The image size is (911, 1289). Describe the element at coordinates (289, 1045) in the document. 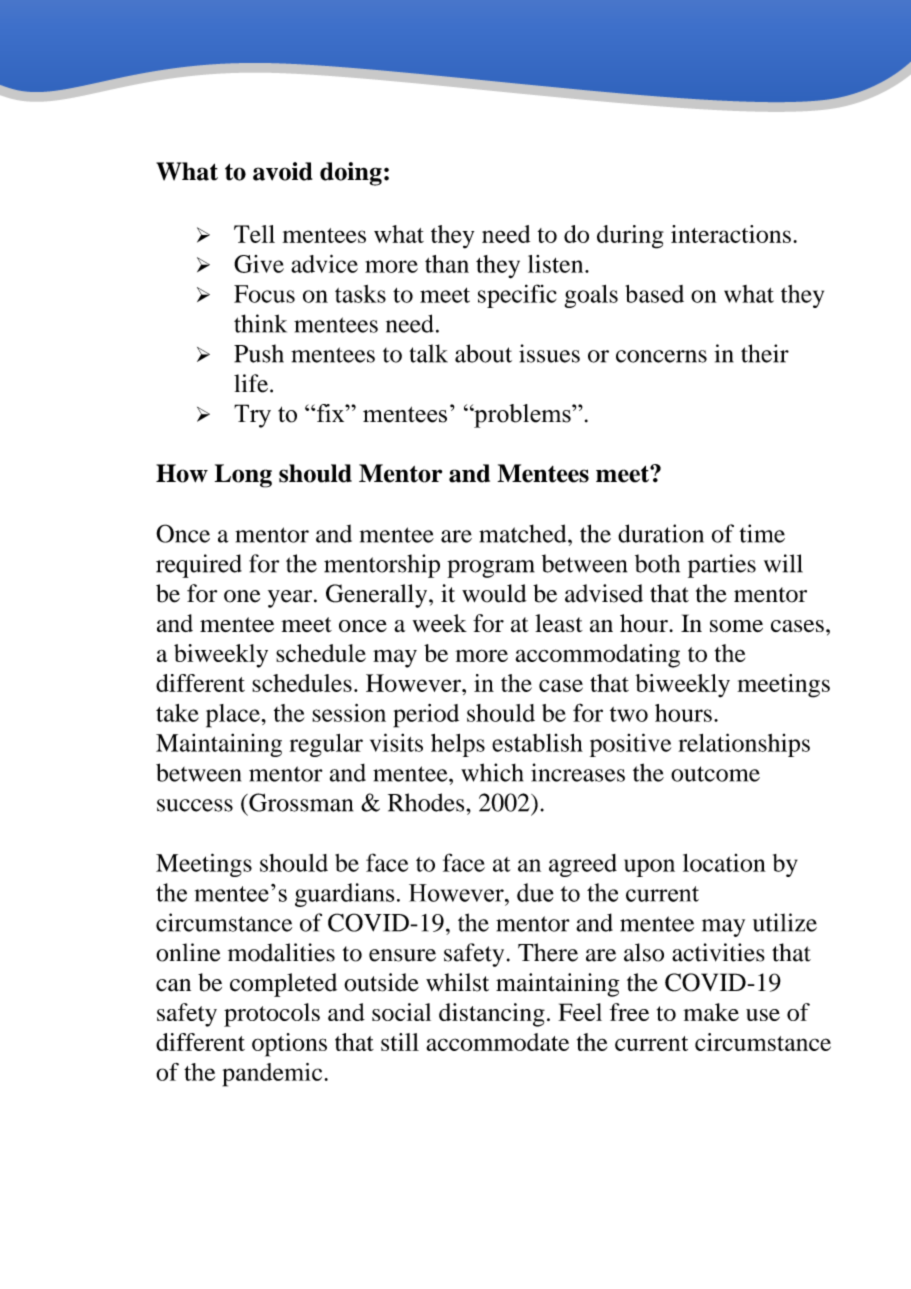

I see `options` at that location.
